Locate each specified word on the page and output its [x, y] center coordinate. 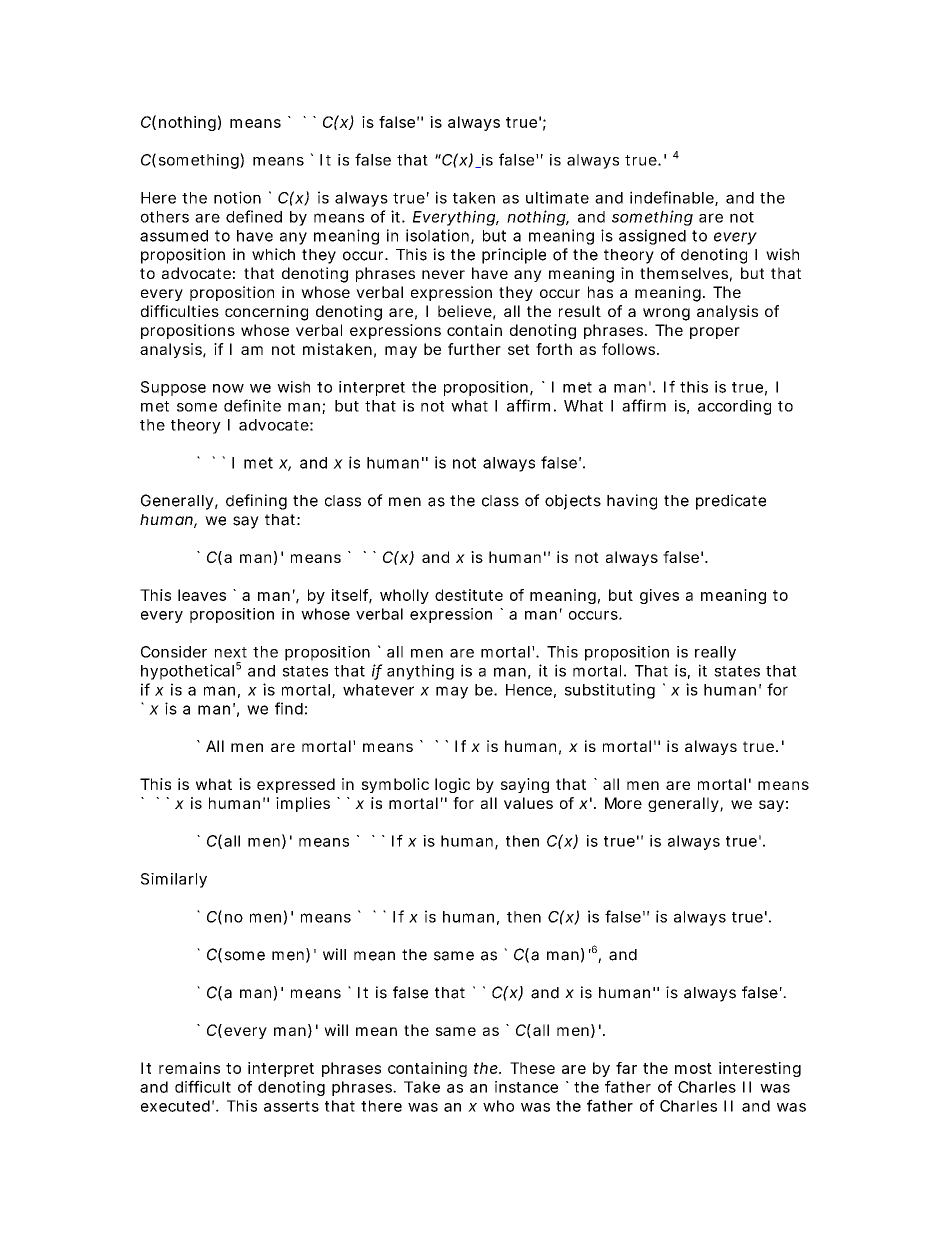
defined [254, 216]
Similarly [174, 880]
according [734, 407]
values [528, 803]
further [474, 349]
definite [252, 405]
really [715, 653]
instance [526, 1087]
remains [189, 1068]
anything [420, 672]
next [231, 652]
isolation [439, 236]
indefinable [673, 198]
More [623, 803]
